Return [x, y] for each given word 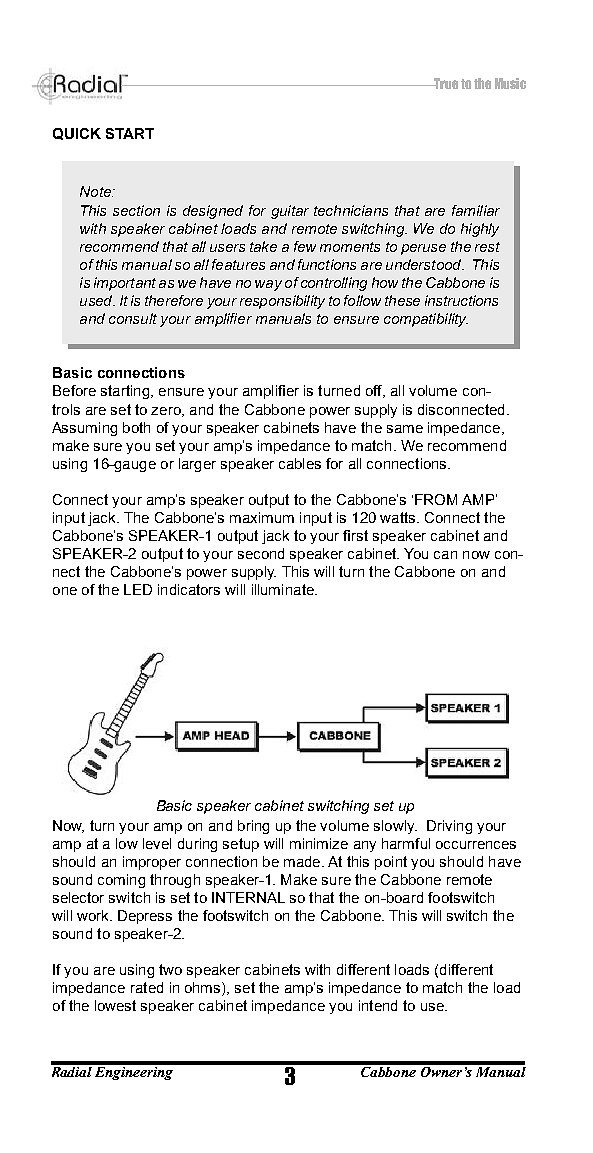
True [445, 83]
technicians [351, 210]
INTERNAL [248, 897]
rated [147, 987]
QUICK [77, 134]
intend [378, 1005]
